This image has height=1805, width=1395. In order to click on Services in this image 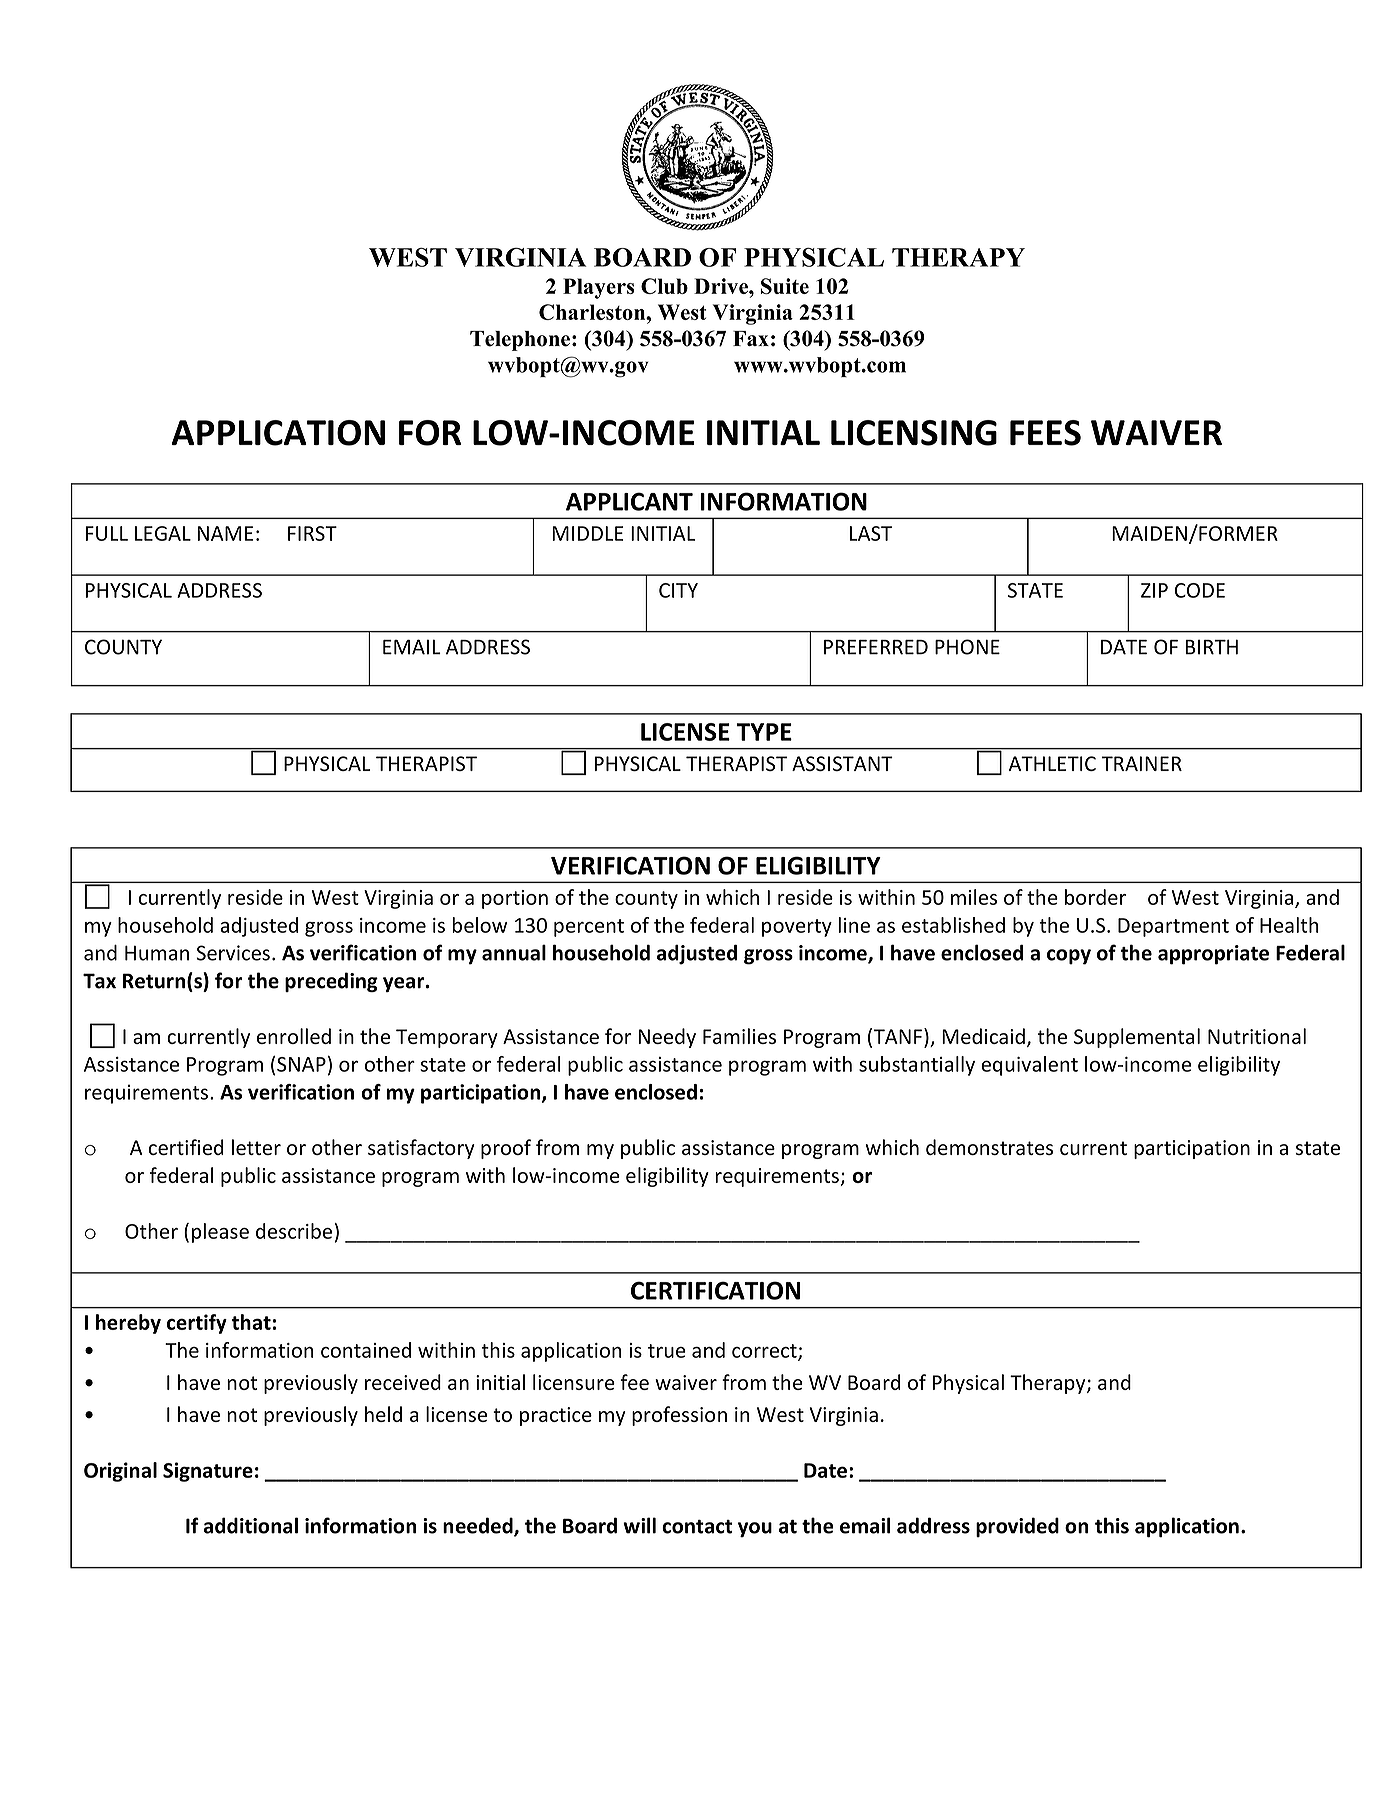, I will do `click(233, 953)`.
